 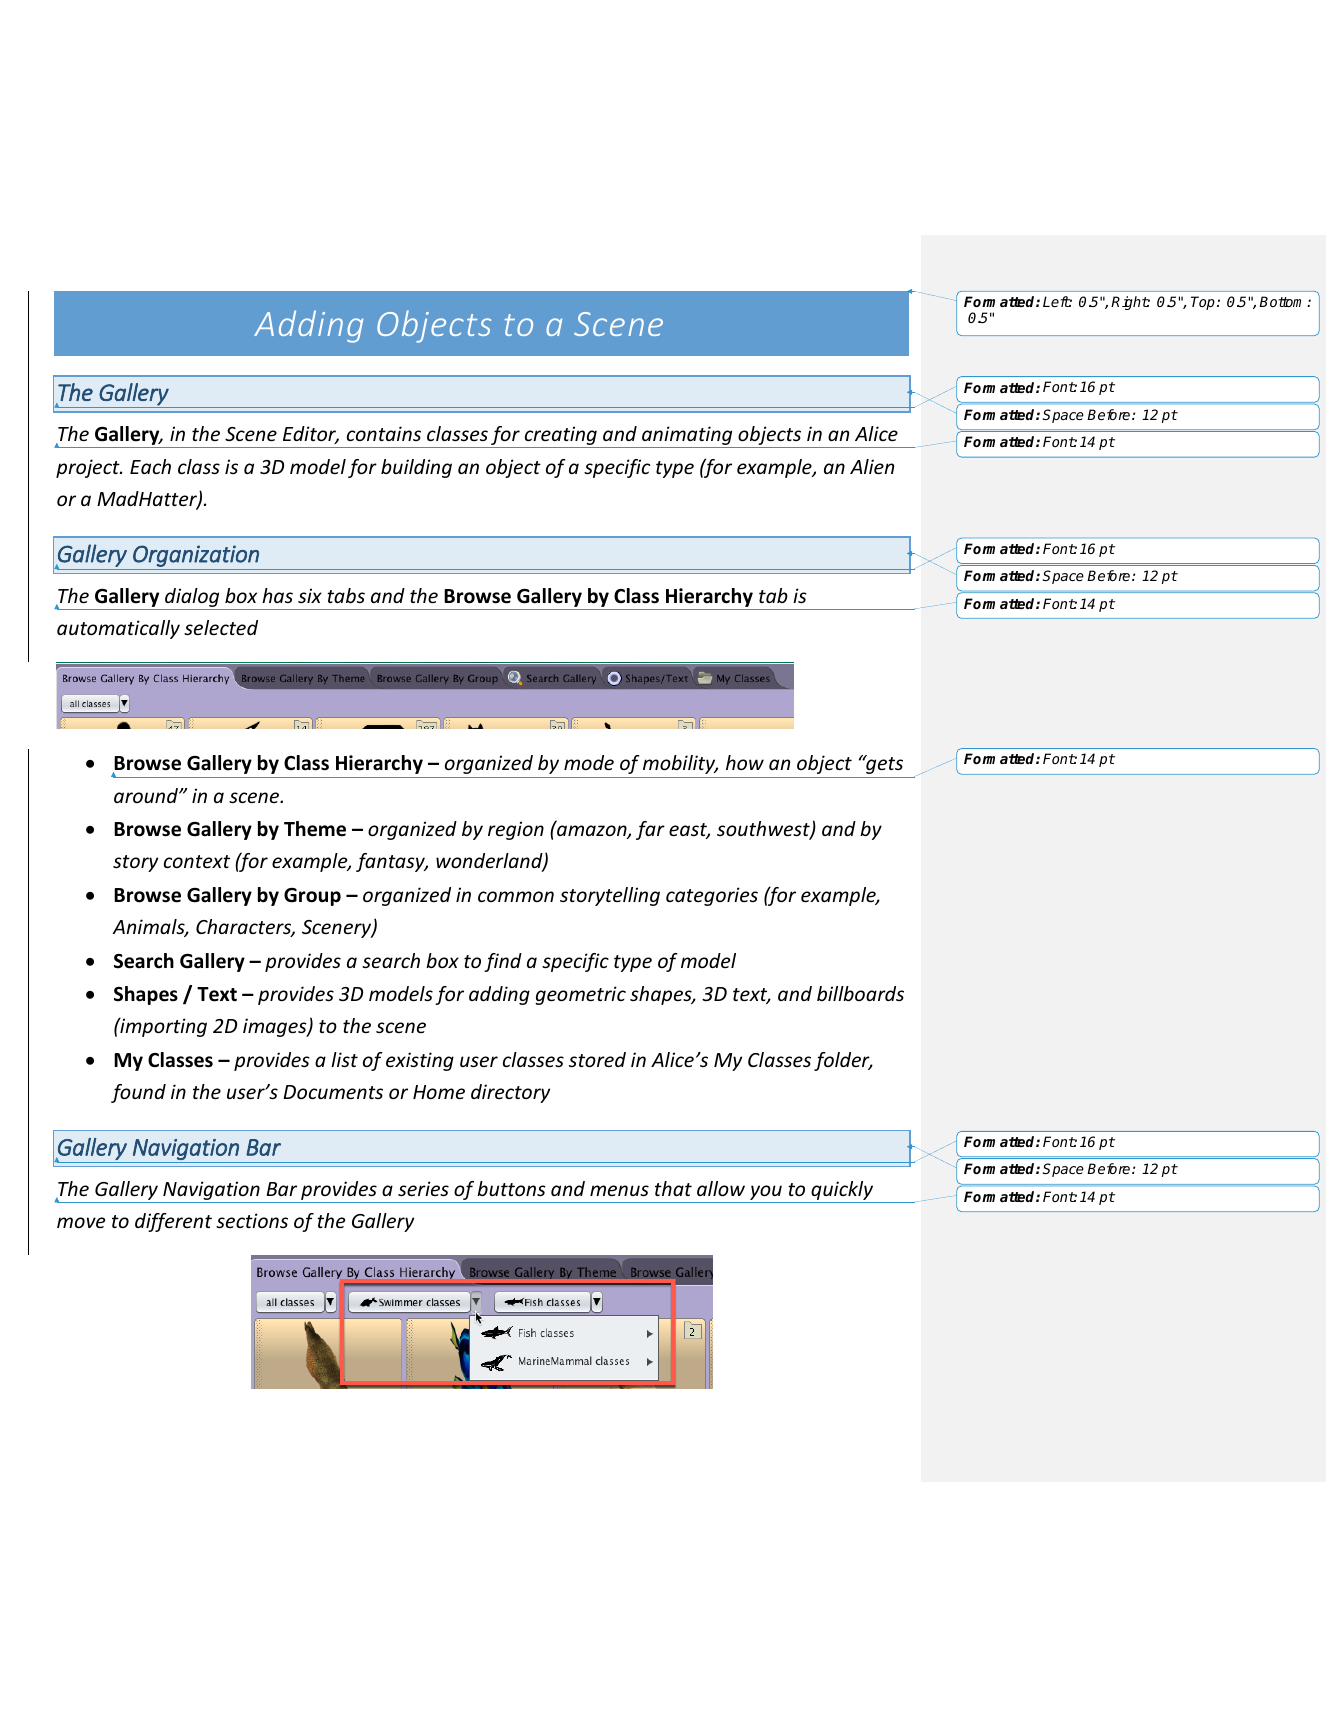 What do you see at coordinates (842, 1192) in the image?
I see `quickly` at bounding box center [842, 1192].
